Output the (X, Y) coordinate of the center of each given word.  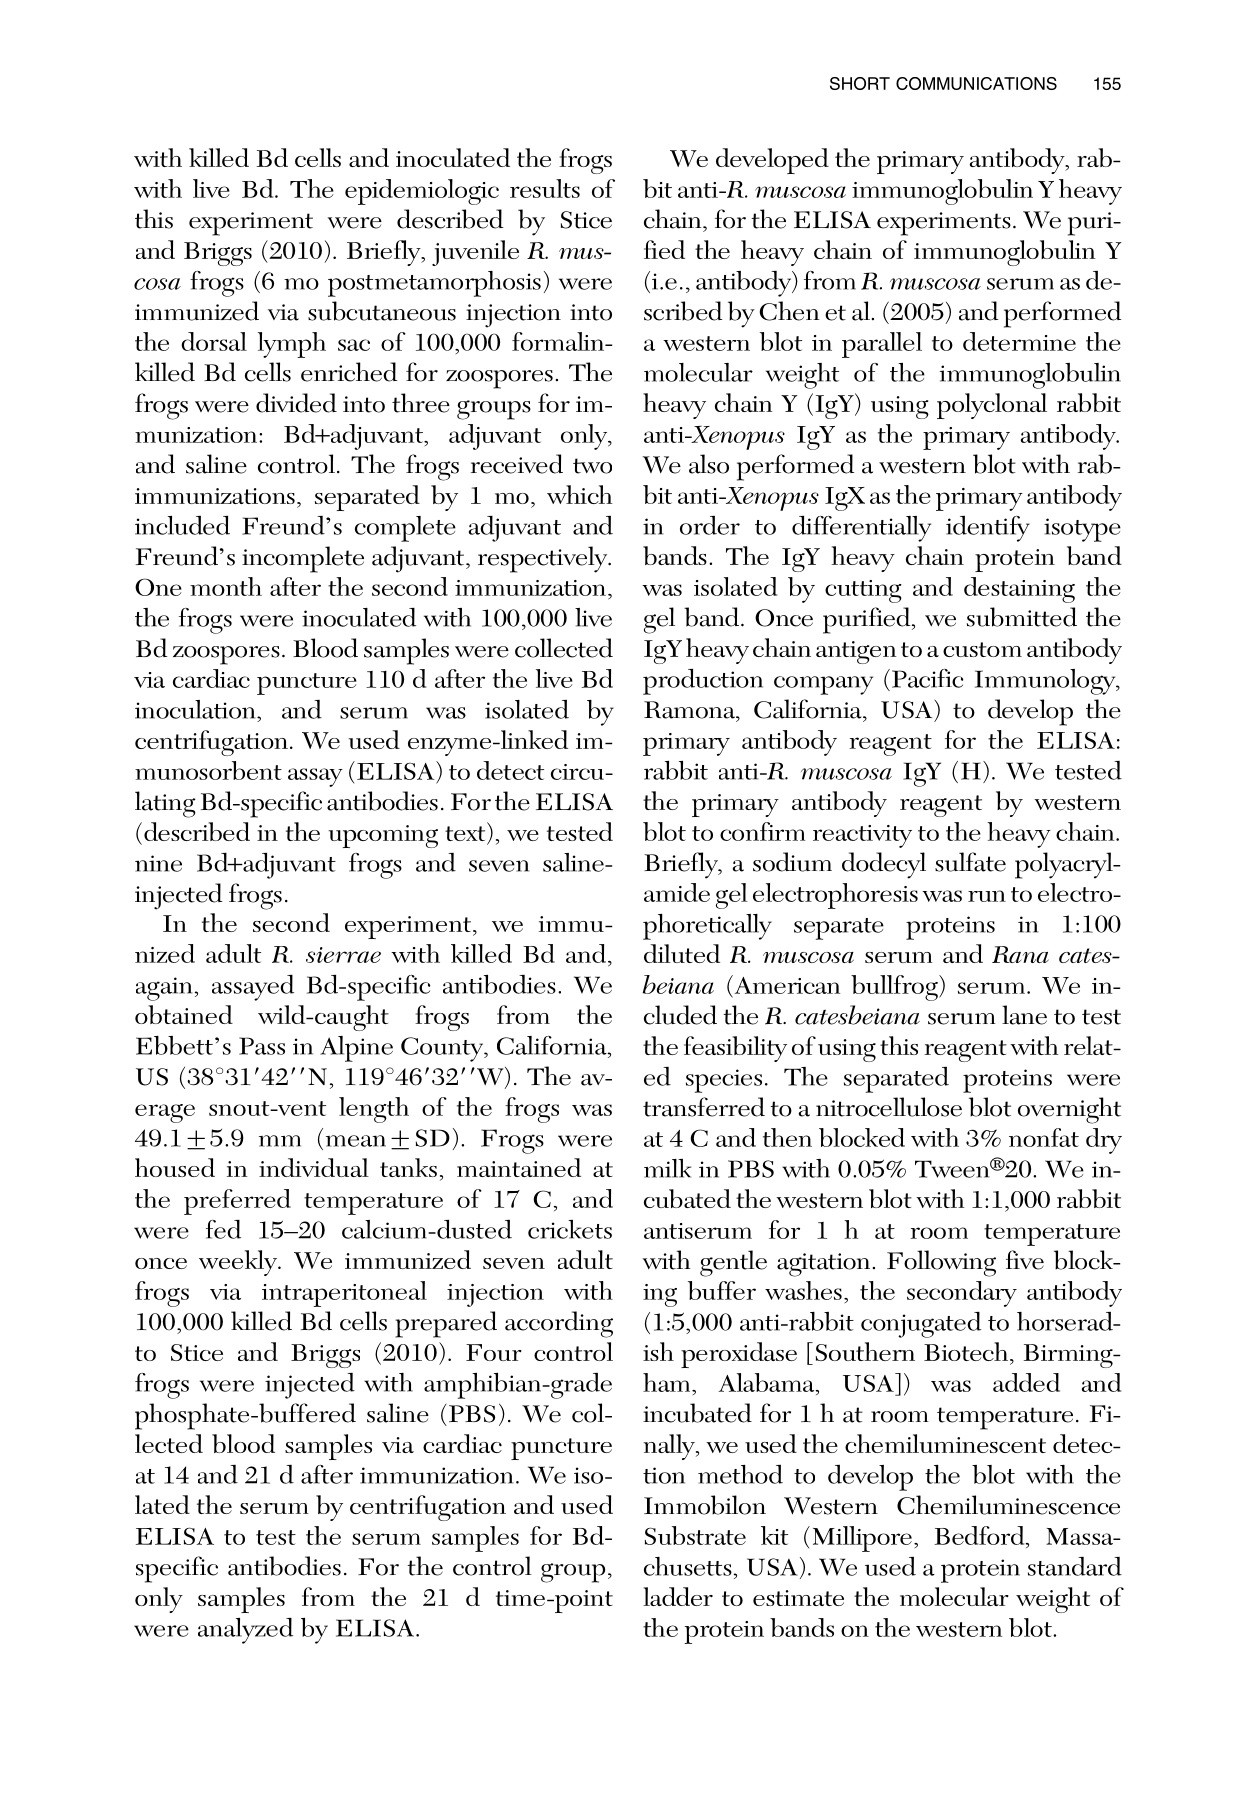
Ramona (691, 711)
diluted (682, 953)
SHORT (860, 83)
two (592, 466)
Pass (262, 1046)
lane (1024, 1015)
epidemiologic (422, 192)
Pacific (927, 678)
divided (296, 403)
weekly (239, 1263)
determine (1019, 341)
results (545, 188)
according (559, 1324)
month (226, 586)
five (1025, 1260)
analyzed (245, 1631)
